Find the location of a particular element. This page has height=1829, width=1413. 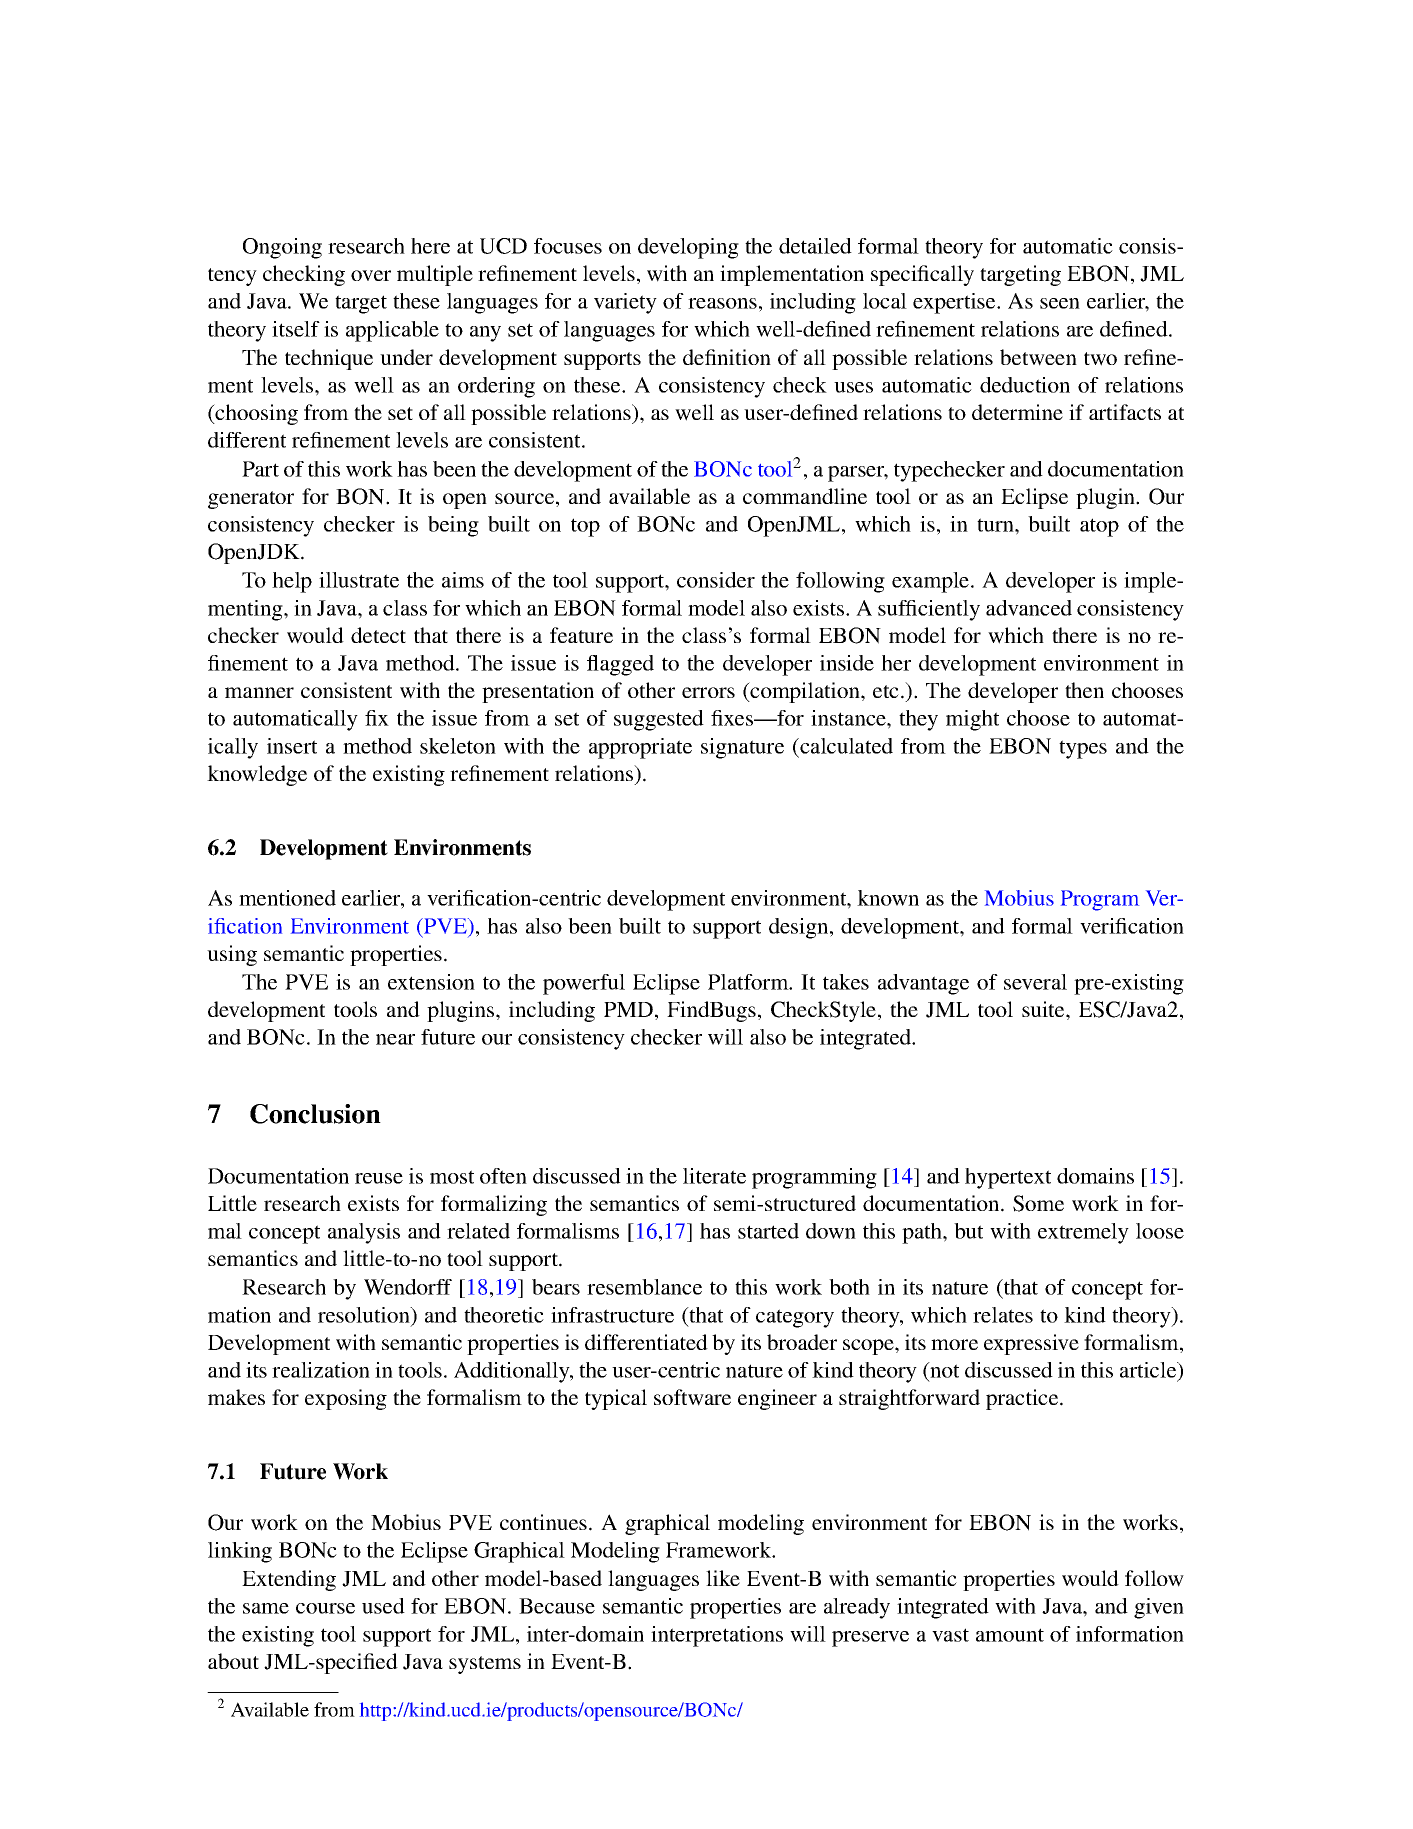

several is located at coordinates (1035, 982).
